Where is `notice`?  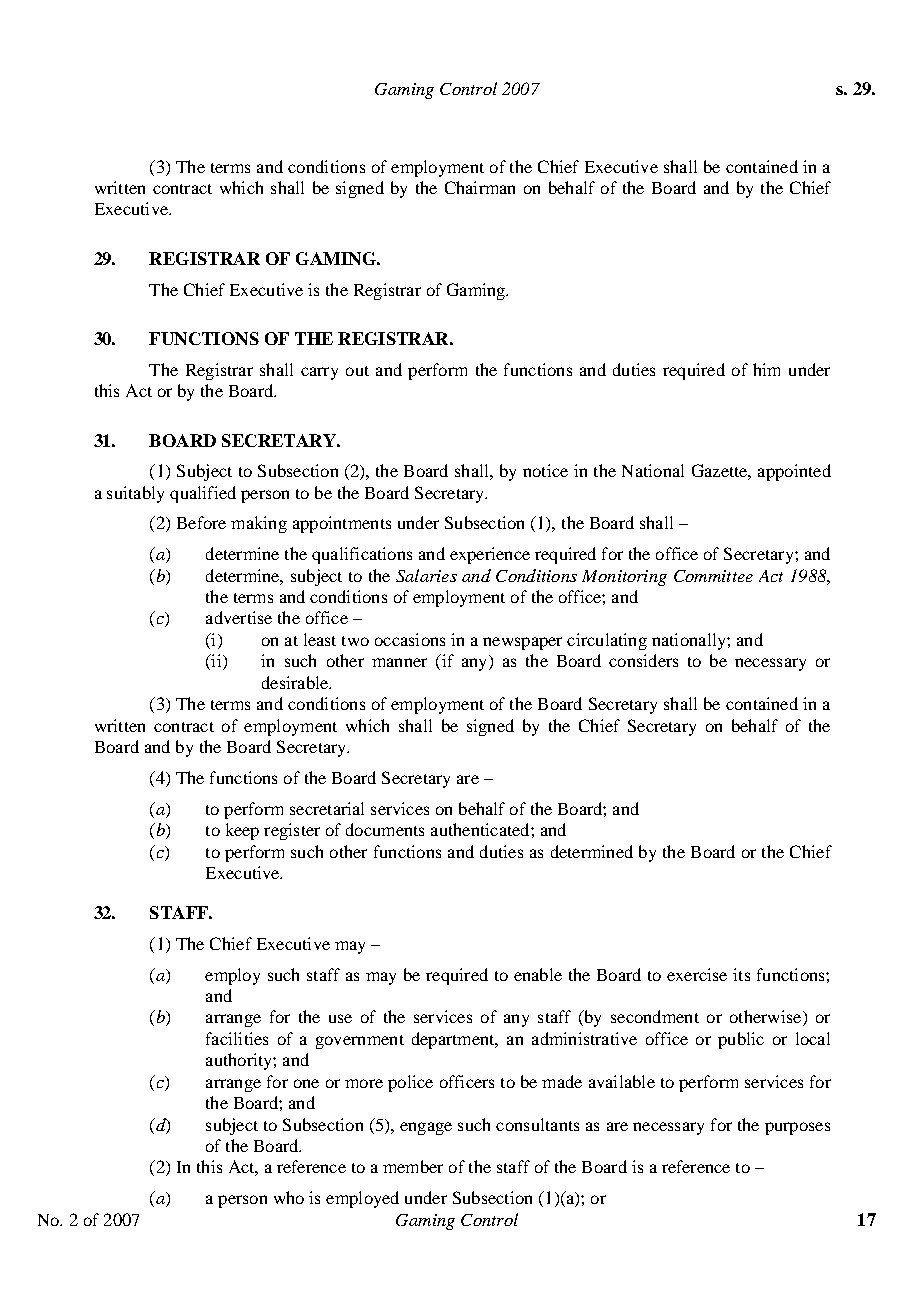 notice is located at coordinates (545, 470).
